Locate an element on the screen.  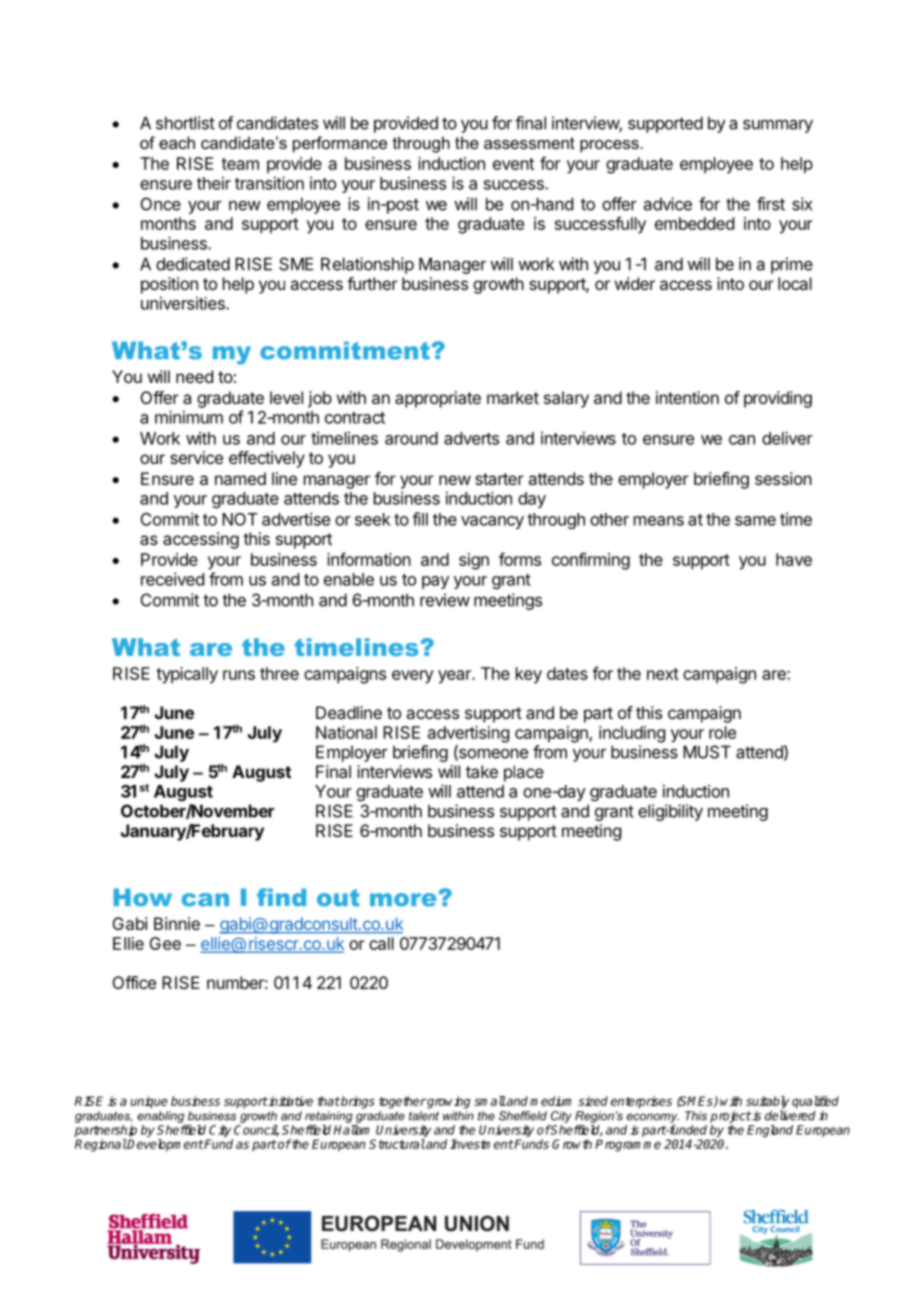
find is located at coordinates (281, 897).
